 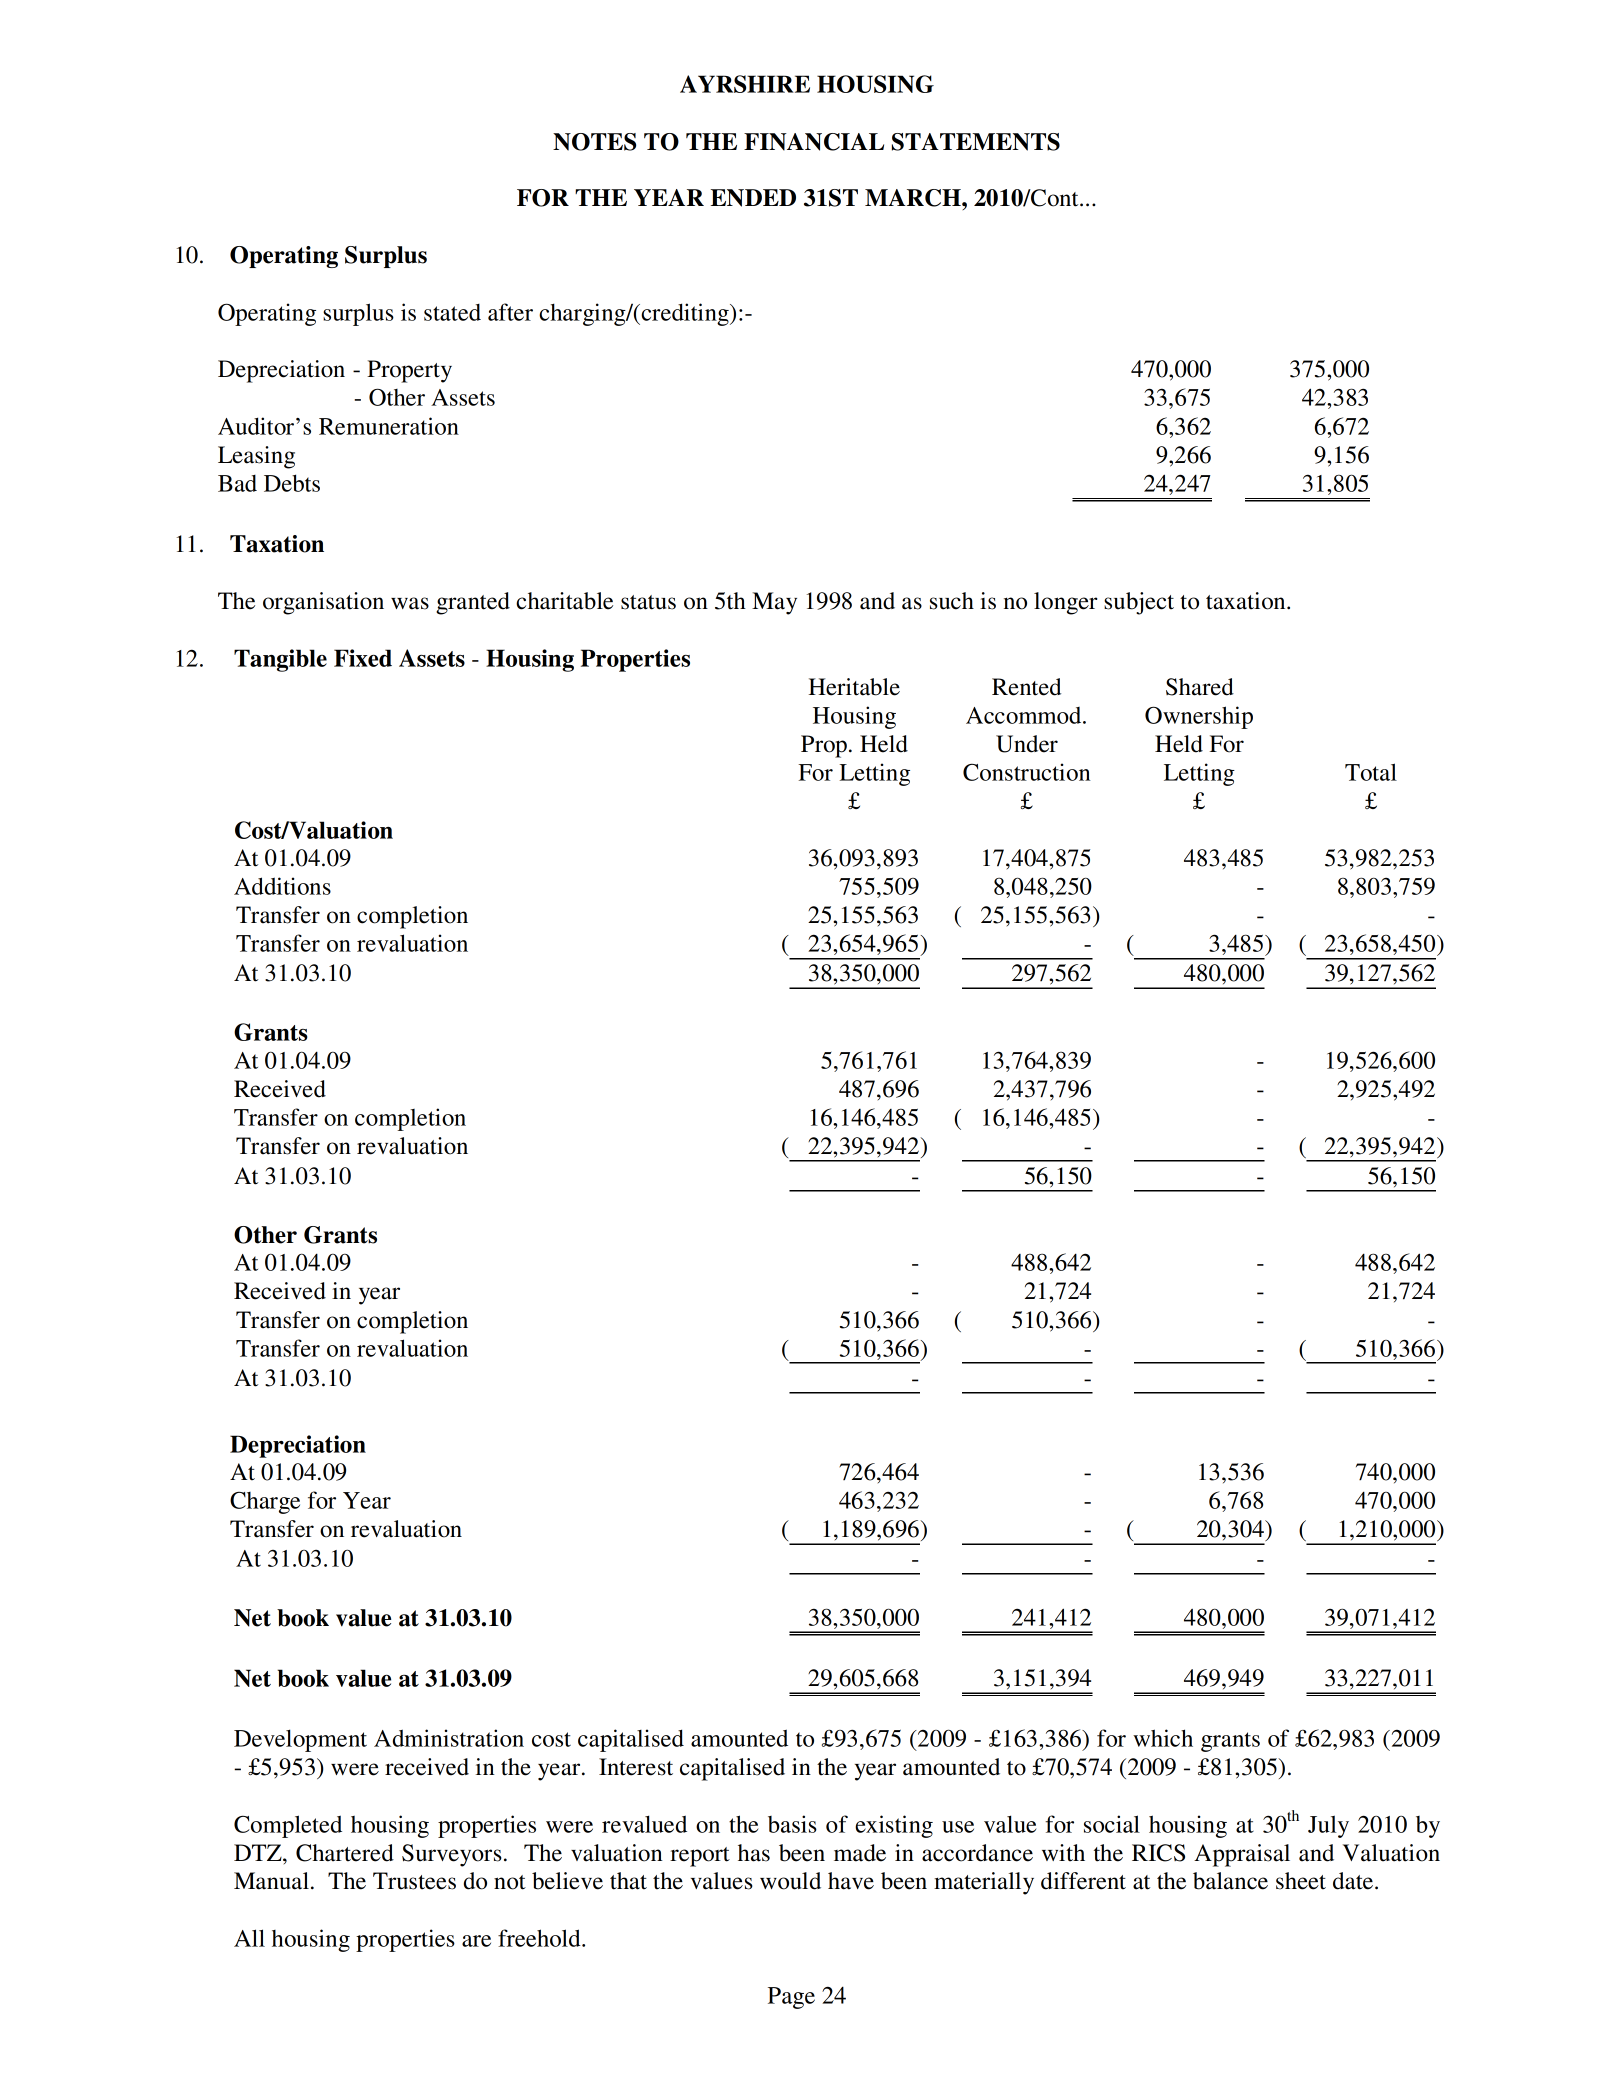 What do you see at coordinates (414, 1881) in the document?
I see `Trustees` at bounding box center [414, 1881].
